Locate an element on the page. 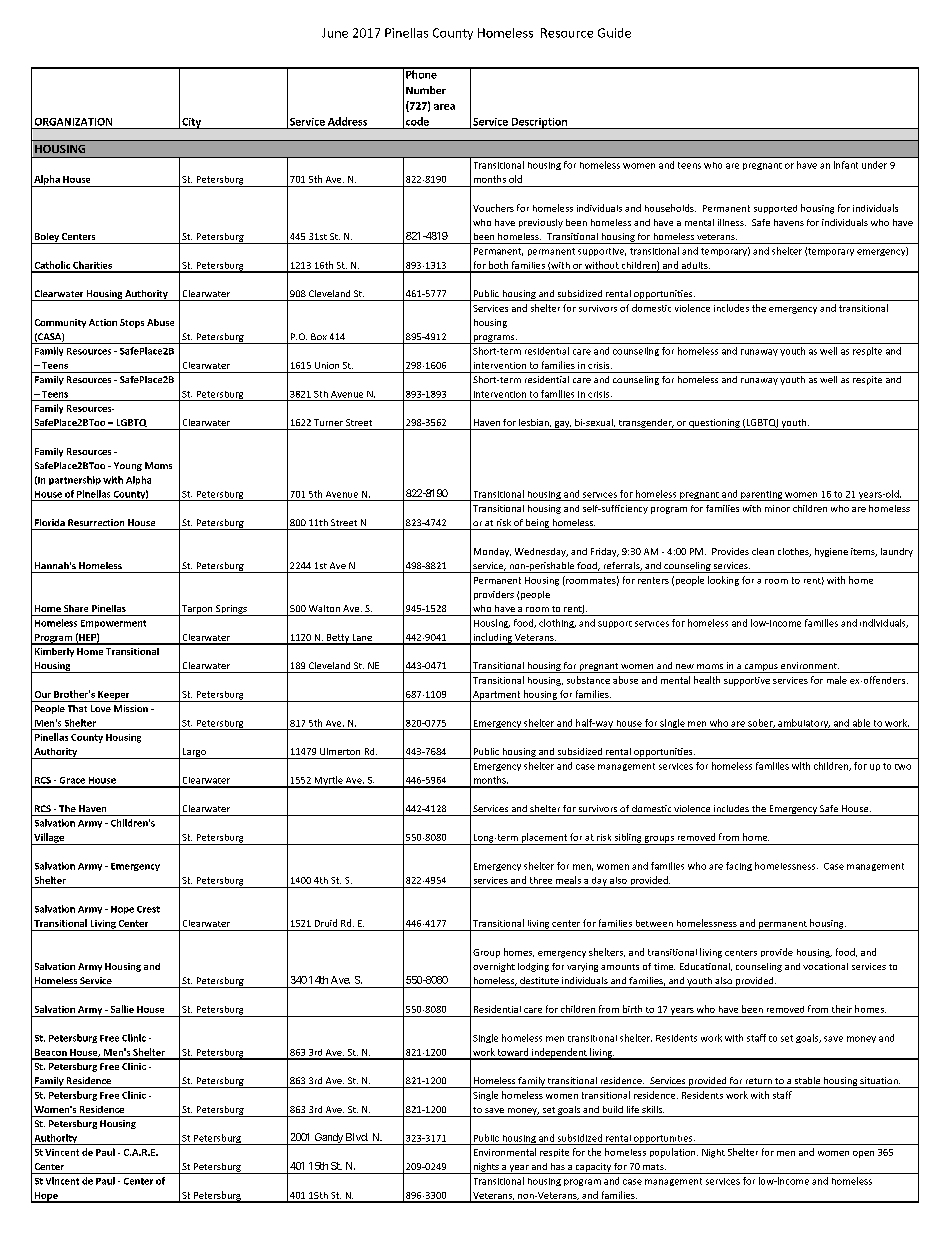  three is located at coordinates (541, 880).
